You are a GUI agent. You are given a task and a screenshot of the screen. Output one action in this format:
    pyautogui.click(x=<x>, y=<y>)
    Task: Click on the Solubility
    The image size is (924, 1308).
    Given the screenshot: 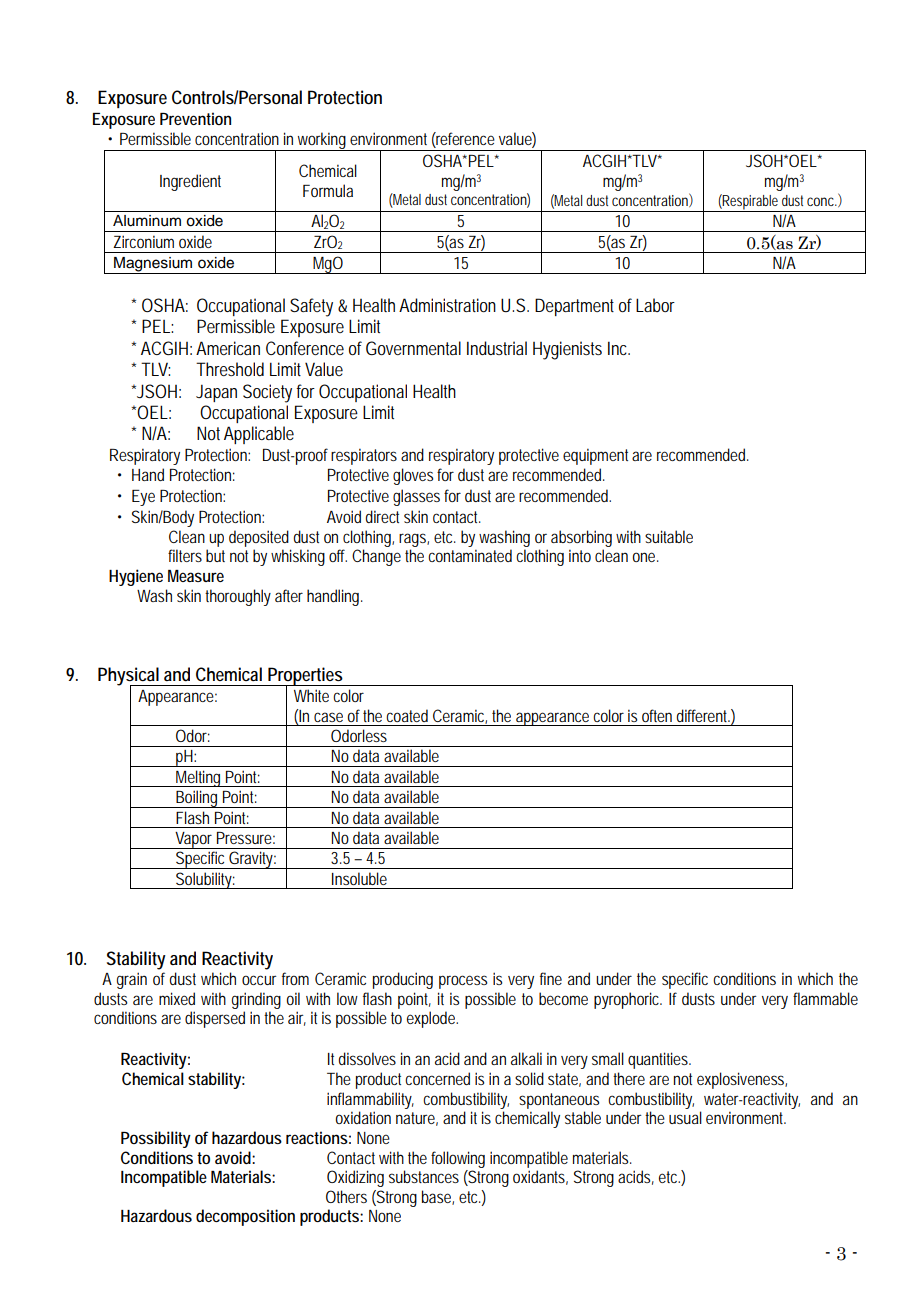 What is the action you would take?
    pyautogui.click(x=205, y=880)
